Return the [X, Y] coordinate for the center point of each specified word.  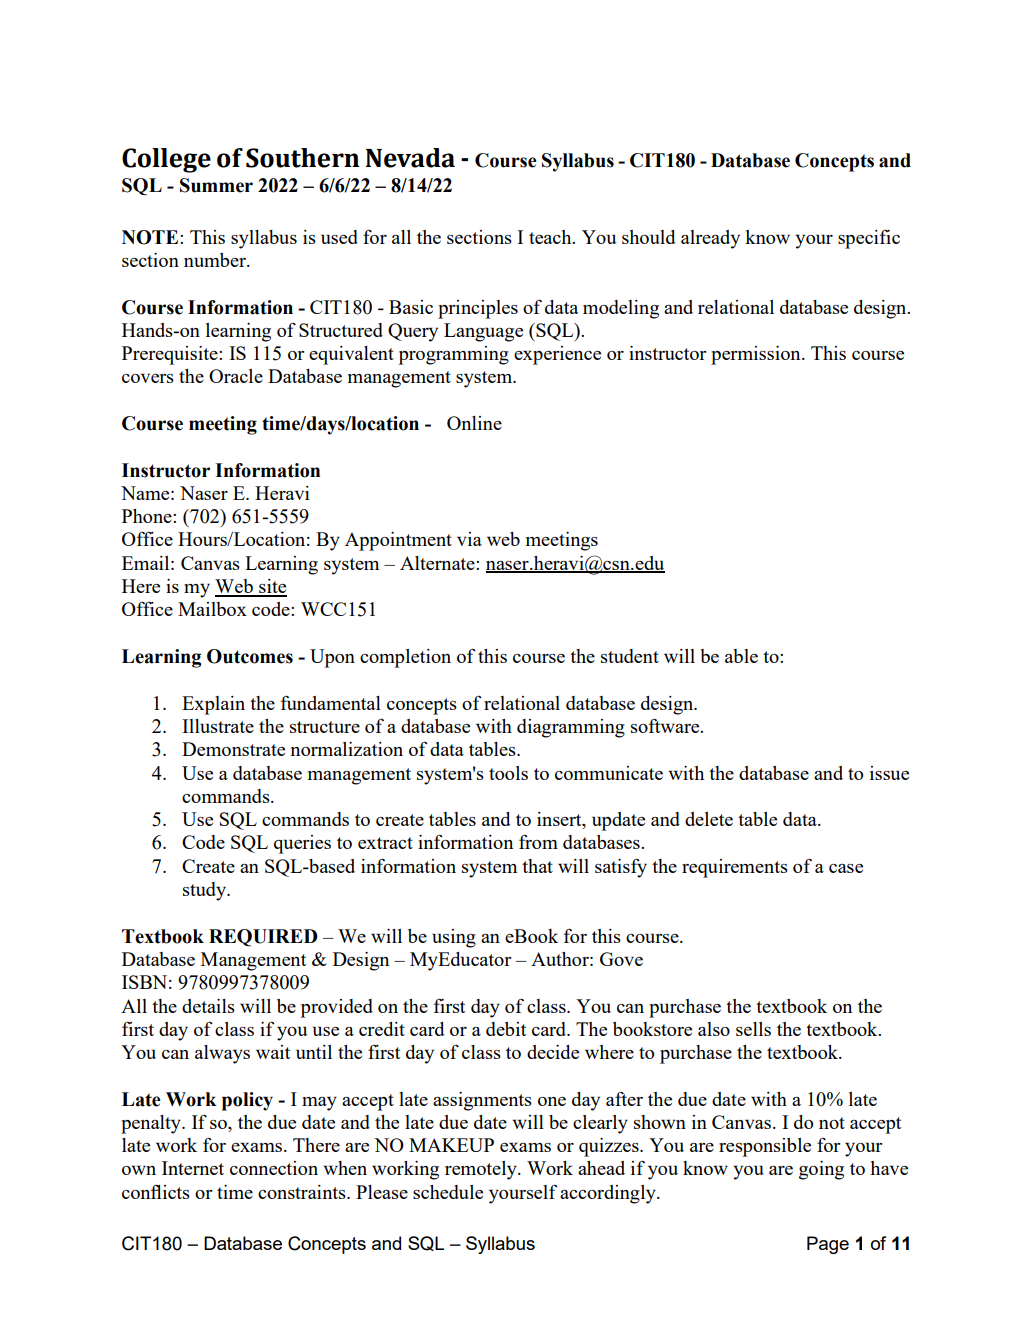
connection [274, 1168]
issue [889, 773]
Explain [213, 705]
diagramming [571, 728]
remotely [482, 1170]
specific [869, 239]
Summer [216, 185]
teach [551, 237]
